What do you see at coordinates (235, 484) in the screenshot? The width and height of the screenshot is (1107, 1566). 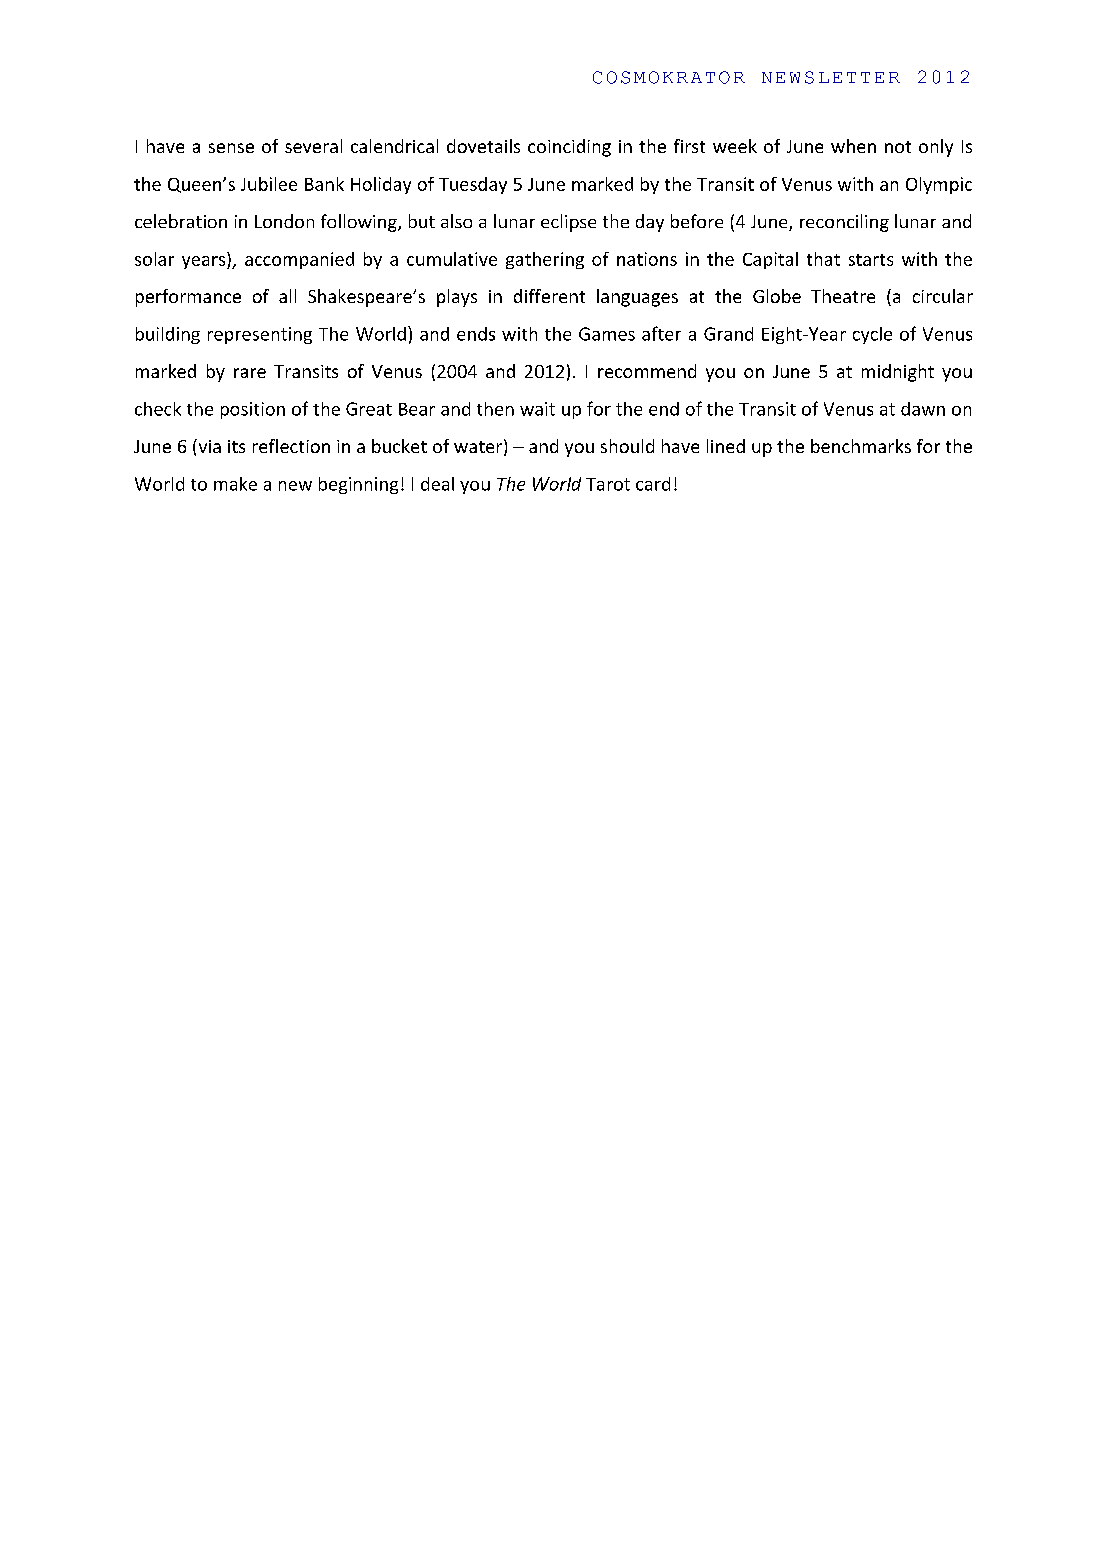 I see `make` at bounding box center [235, 484].
